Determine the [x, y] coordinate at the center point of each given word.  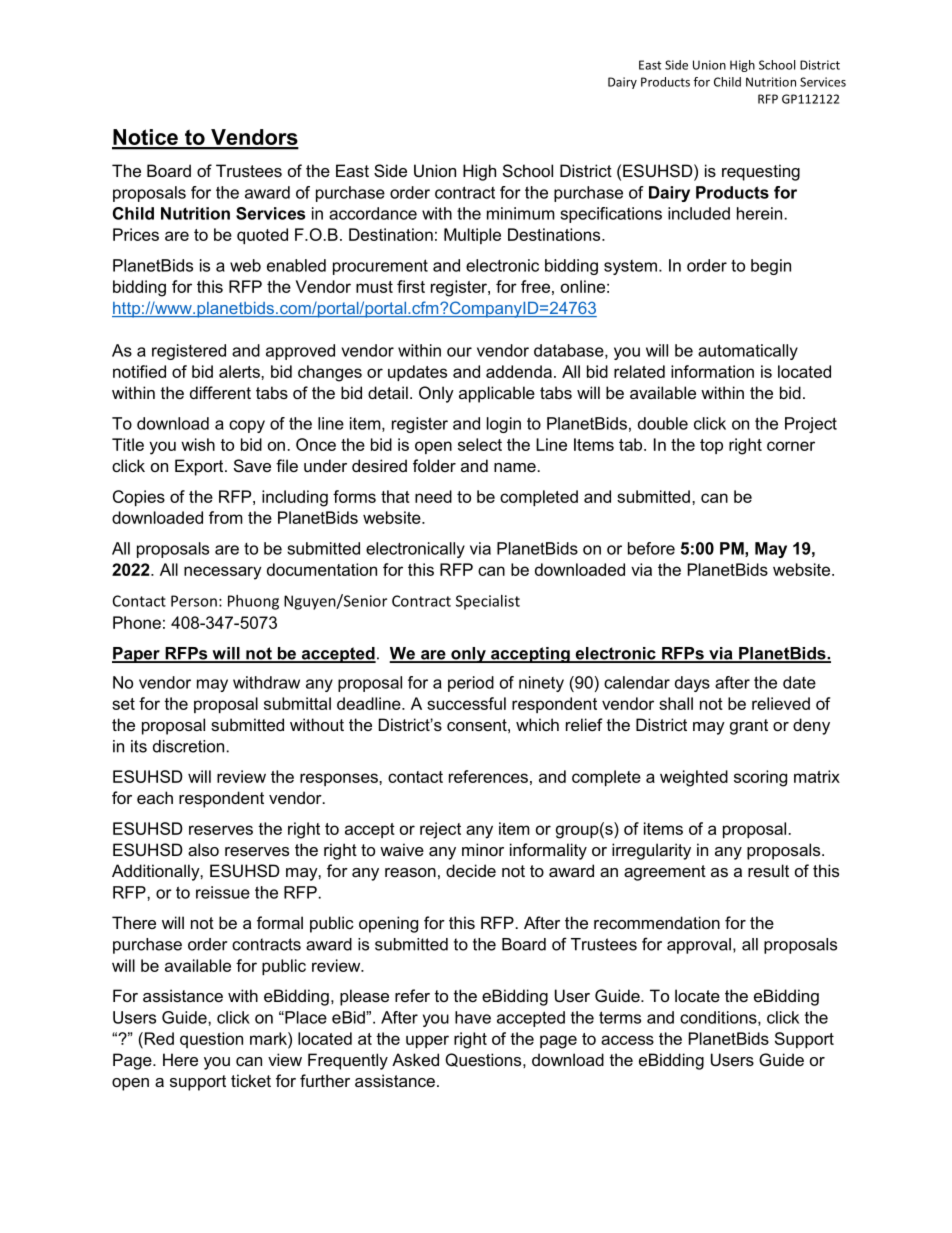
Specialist [488, 602]
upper [427, 1041]
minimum [521, 213]
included [699, 213]
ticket [251, 1080]
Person [194, 601]
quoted [262, 236]
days [692, 684]
